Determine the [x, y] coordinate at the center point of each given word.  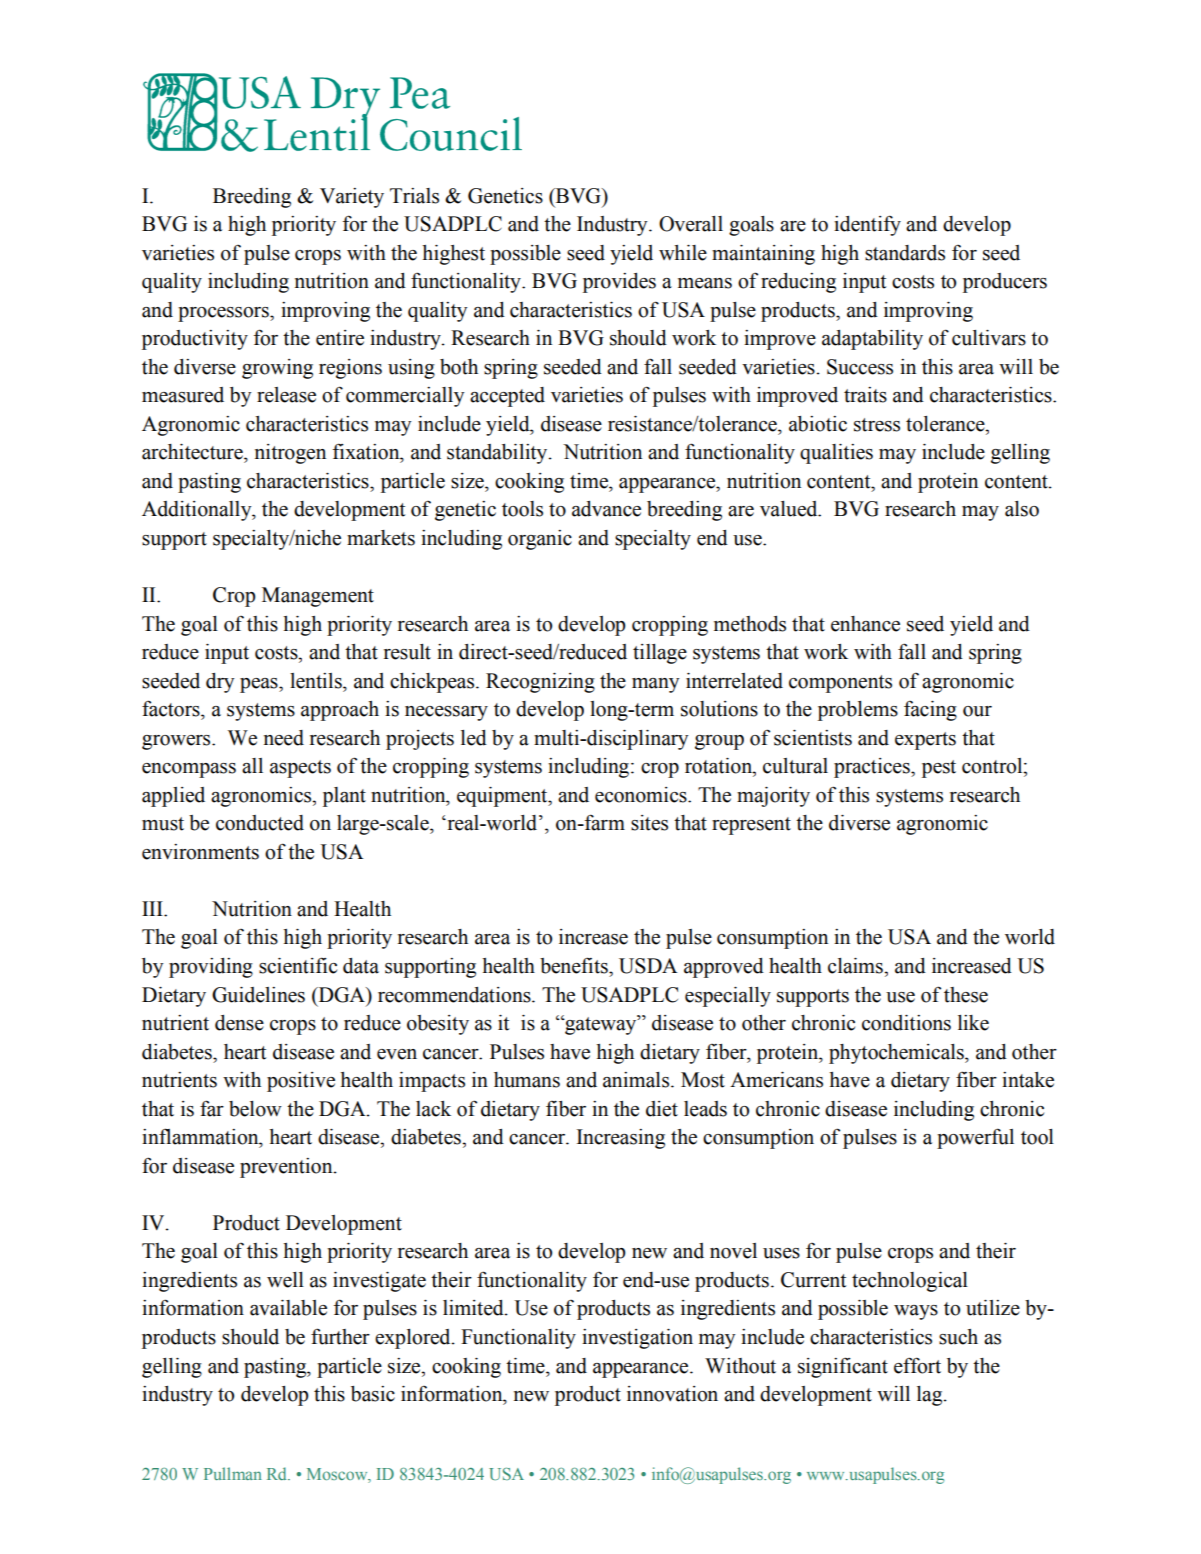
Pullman [233, 1473]
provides [619, 283]
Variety [352, 198]
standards [905, 253]
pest [939, 769]
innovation [672, 1394]
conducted [260, 823]
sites [649, 823]
